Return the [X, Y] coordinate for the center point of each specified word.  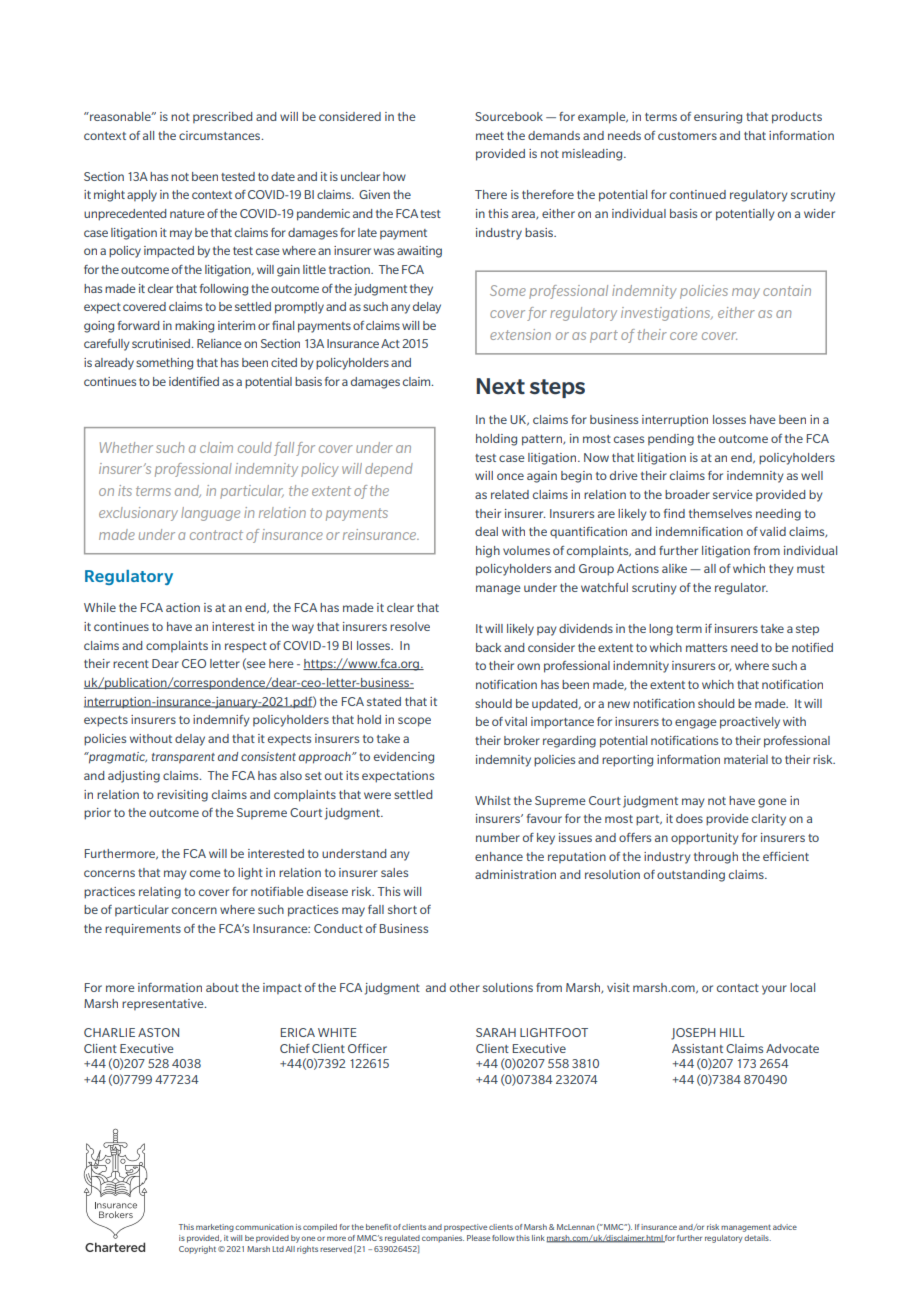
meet [490, 136]
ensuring [718, 118]
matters [706, 648]
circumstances [221, 135]
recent [131, 664]
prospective [465, 1228]
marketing [215, 1228]
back [488, 647]
